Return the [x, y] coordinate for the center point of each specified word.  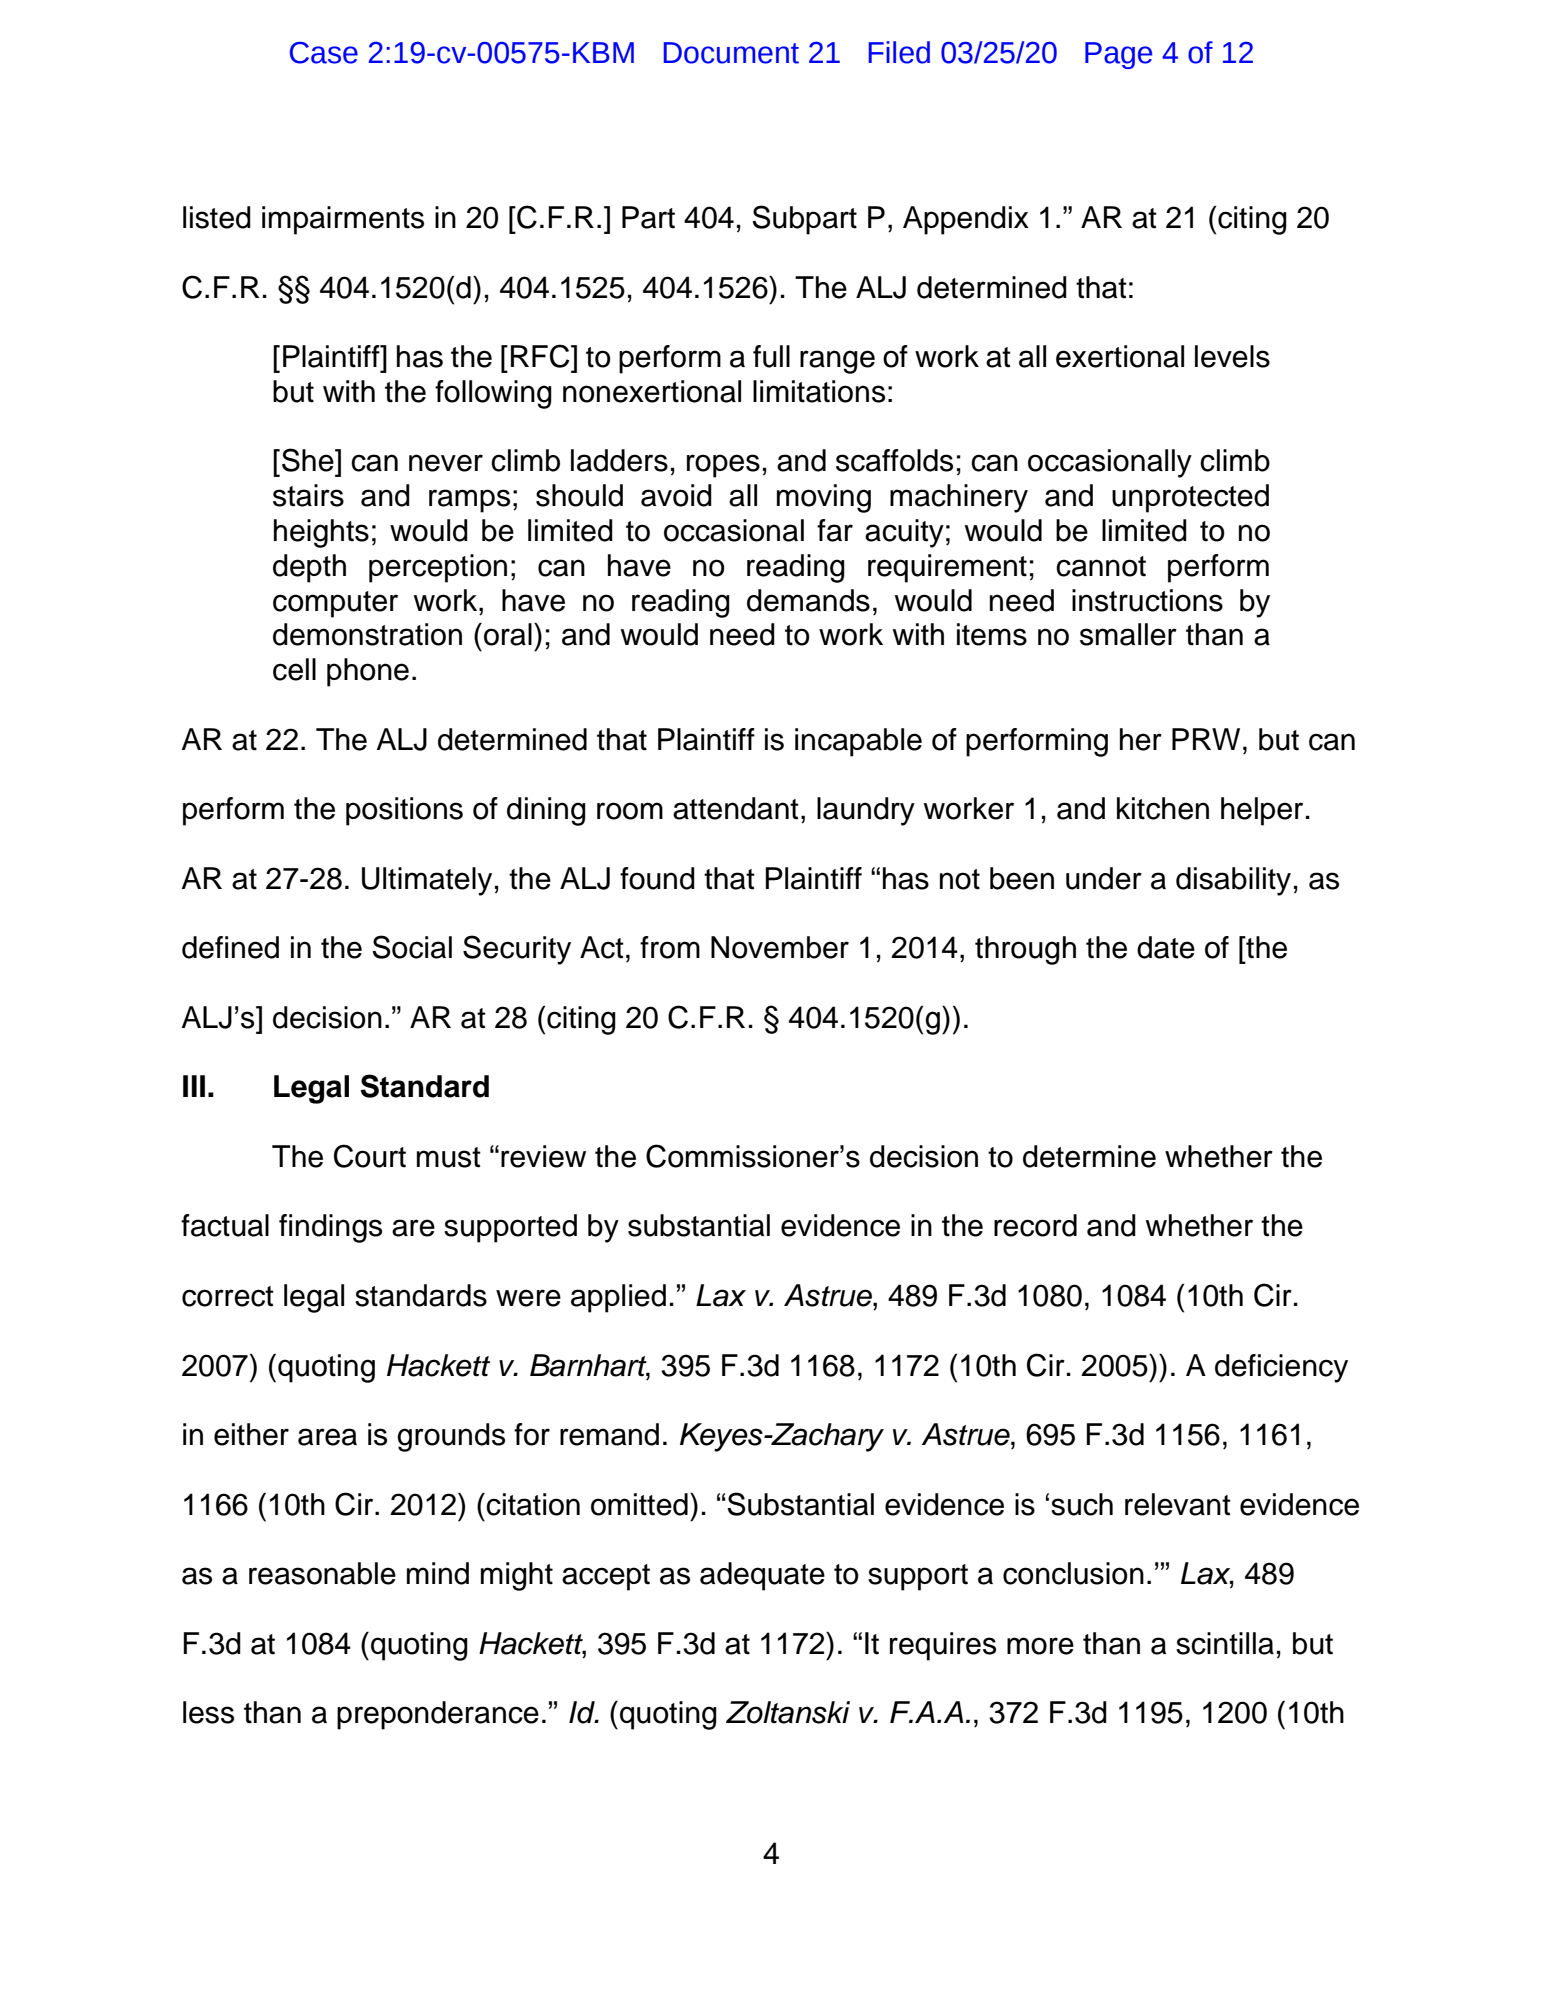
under [1104, 878]
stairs [308, 495]
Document [731, 53]
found [657, 878]
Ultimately [427, 881]
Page [1118, 55]
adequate [762, 1576]
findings [330, 1228]
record [1035, 1225]
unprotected [1190, 498]
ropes [723, 466]
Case [324, 53]
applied [618, 1298]
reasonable [322, 1573]
